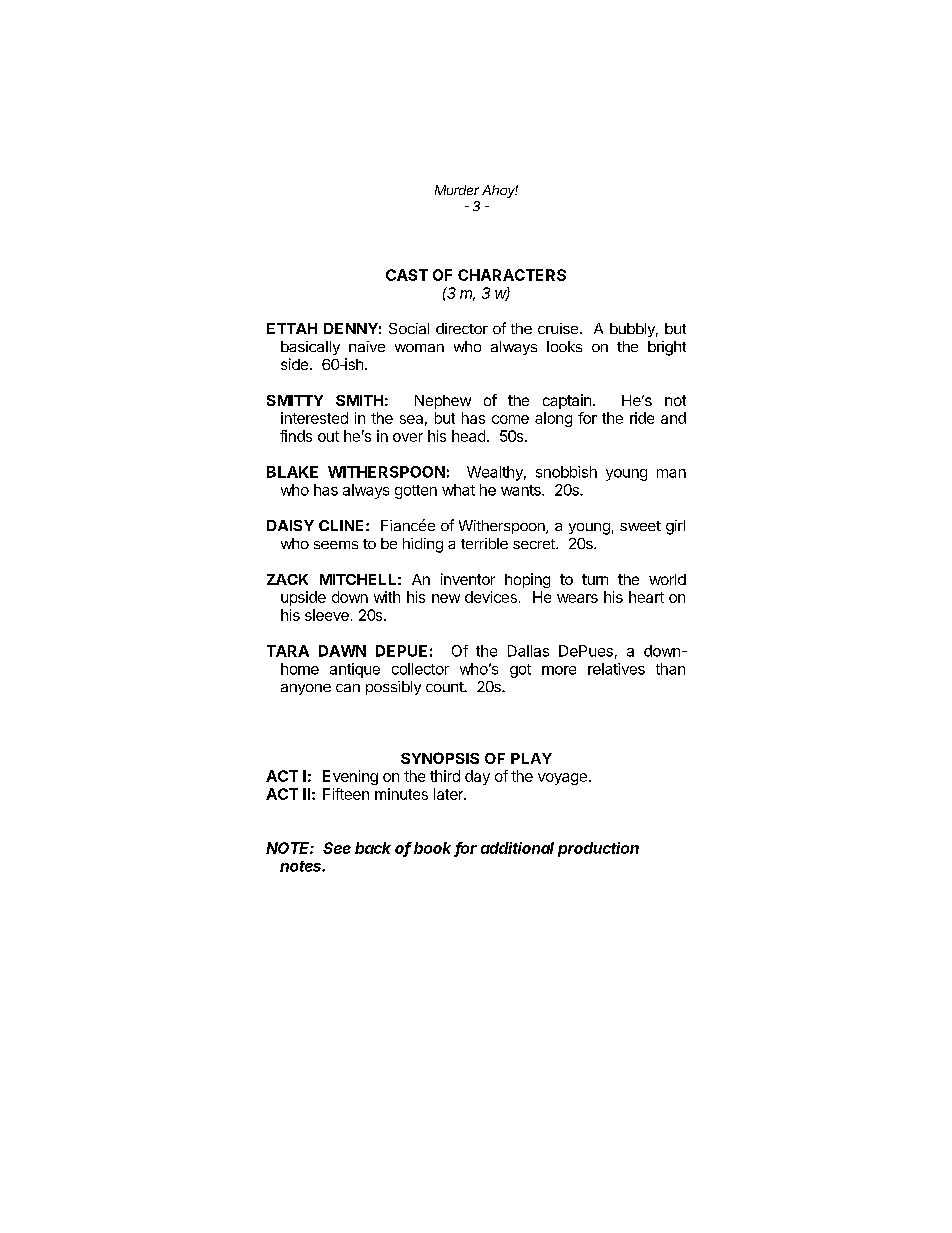  Describe the element at coordinates (642, 418) in the page. I see `ride` at that location.
